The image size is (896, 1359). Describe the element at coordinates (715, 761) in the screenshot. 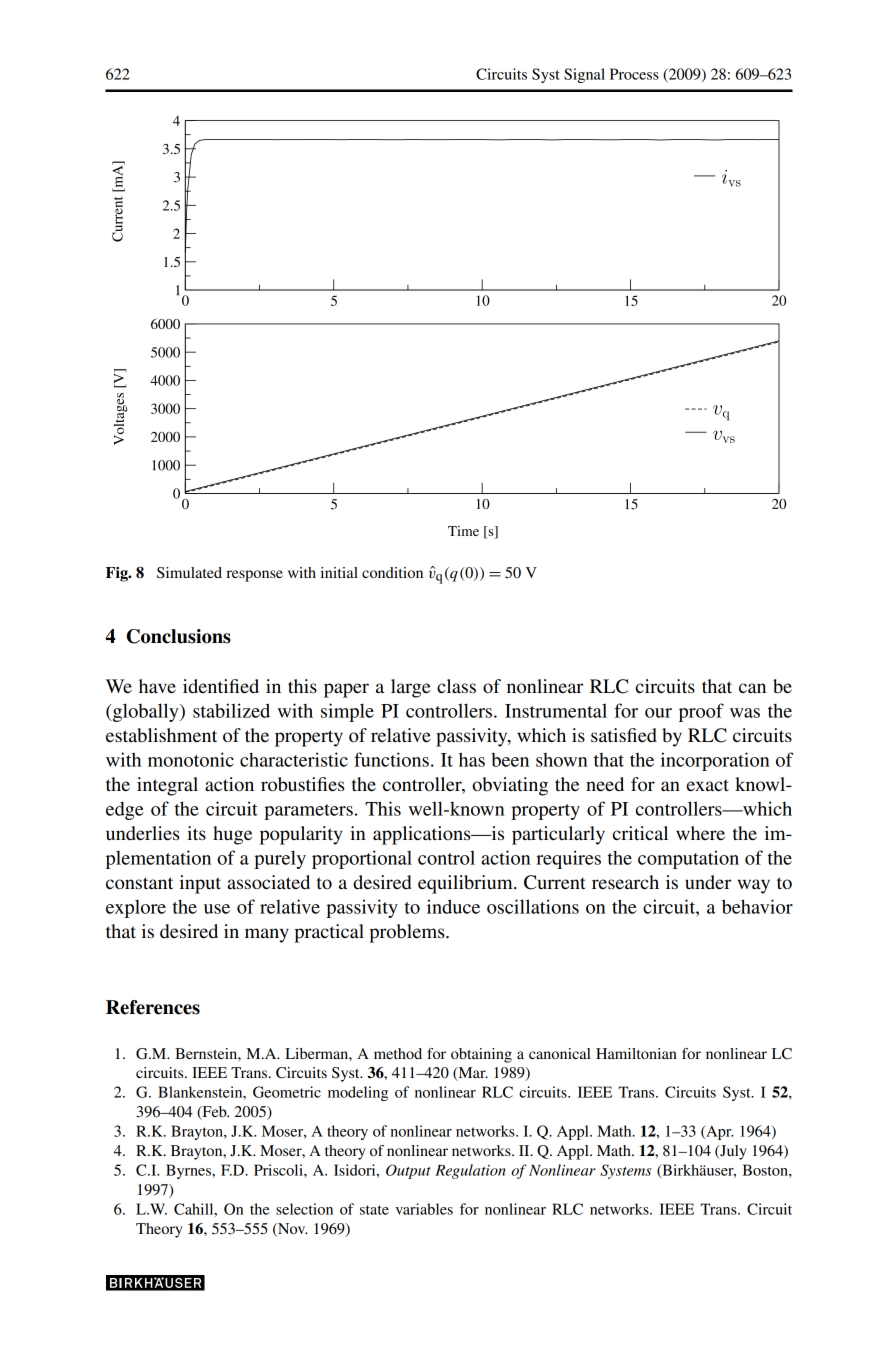

I see `incorporation` at that location.
